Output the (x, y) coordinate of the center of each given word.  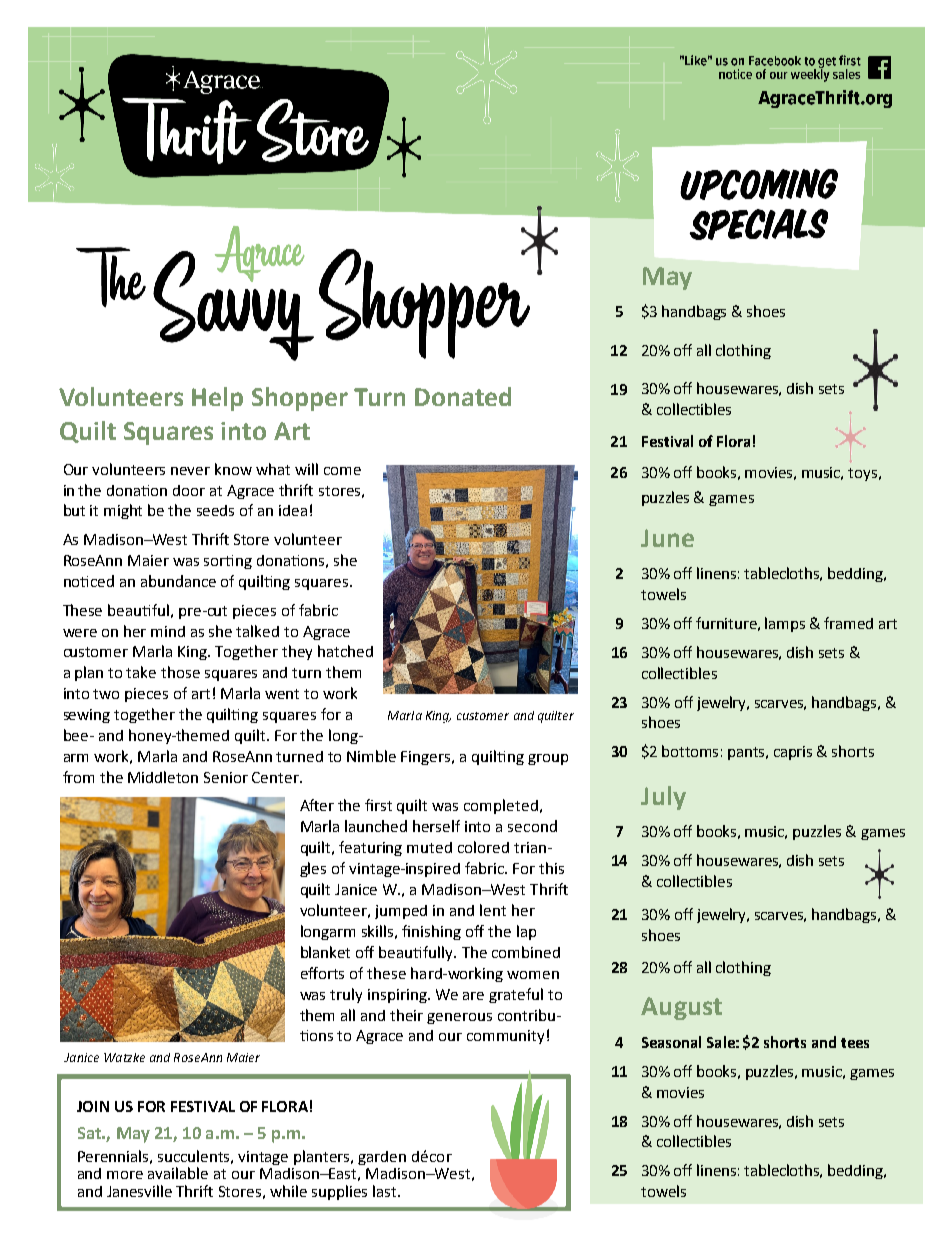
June (667, 538)
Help (217, 399)
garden (382, 1158)
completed (501, 806)
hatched (345, 651)
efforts (322, 973)
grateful (516, 995)
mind (168, 631)
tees (855, 1043)
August (681, 1008)
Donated (463, 396)
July (663, 798)
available (178, 1173)
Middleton (163, 777)
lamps (785, 624)
